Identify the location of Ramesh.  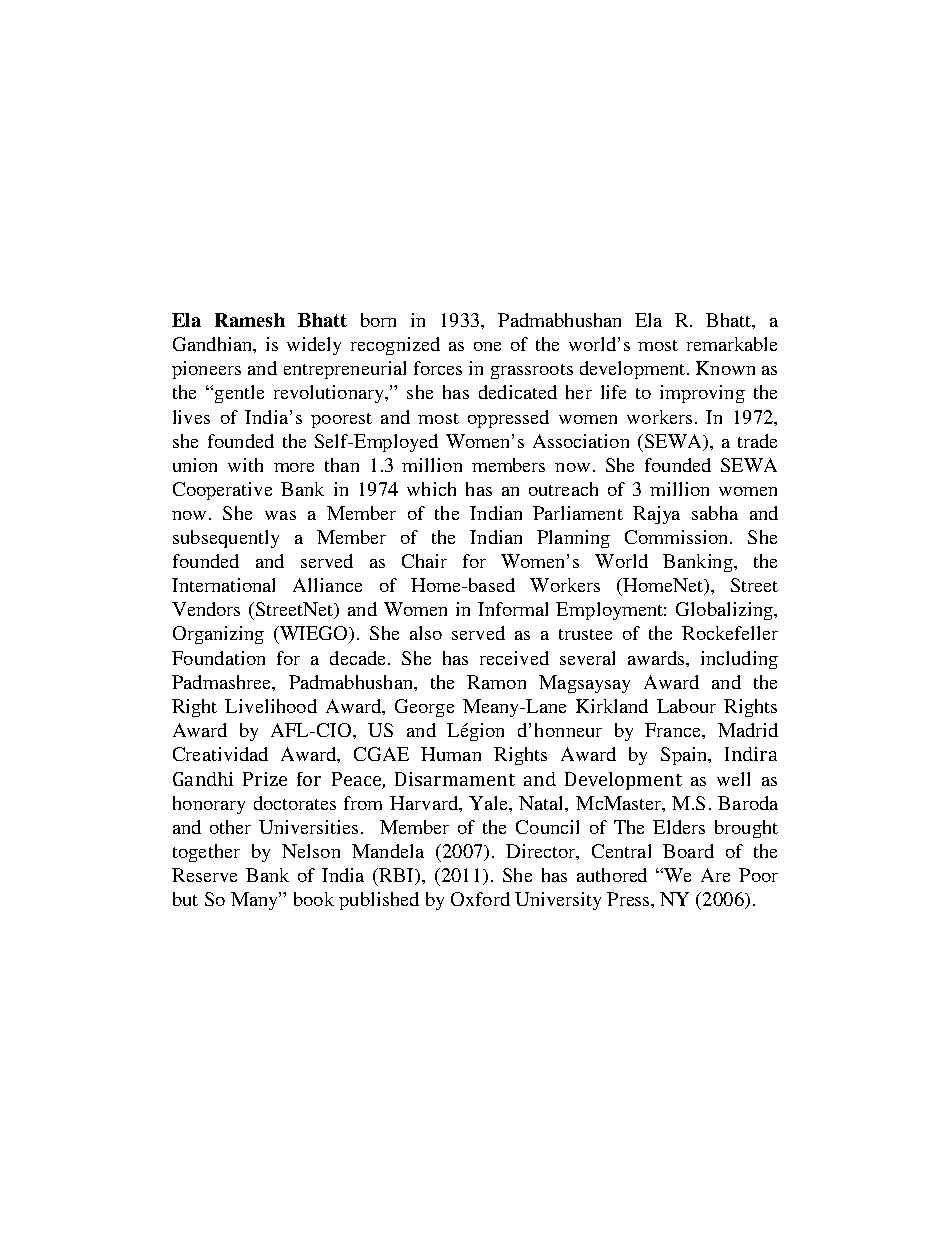
(250, 320).
